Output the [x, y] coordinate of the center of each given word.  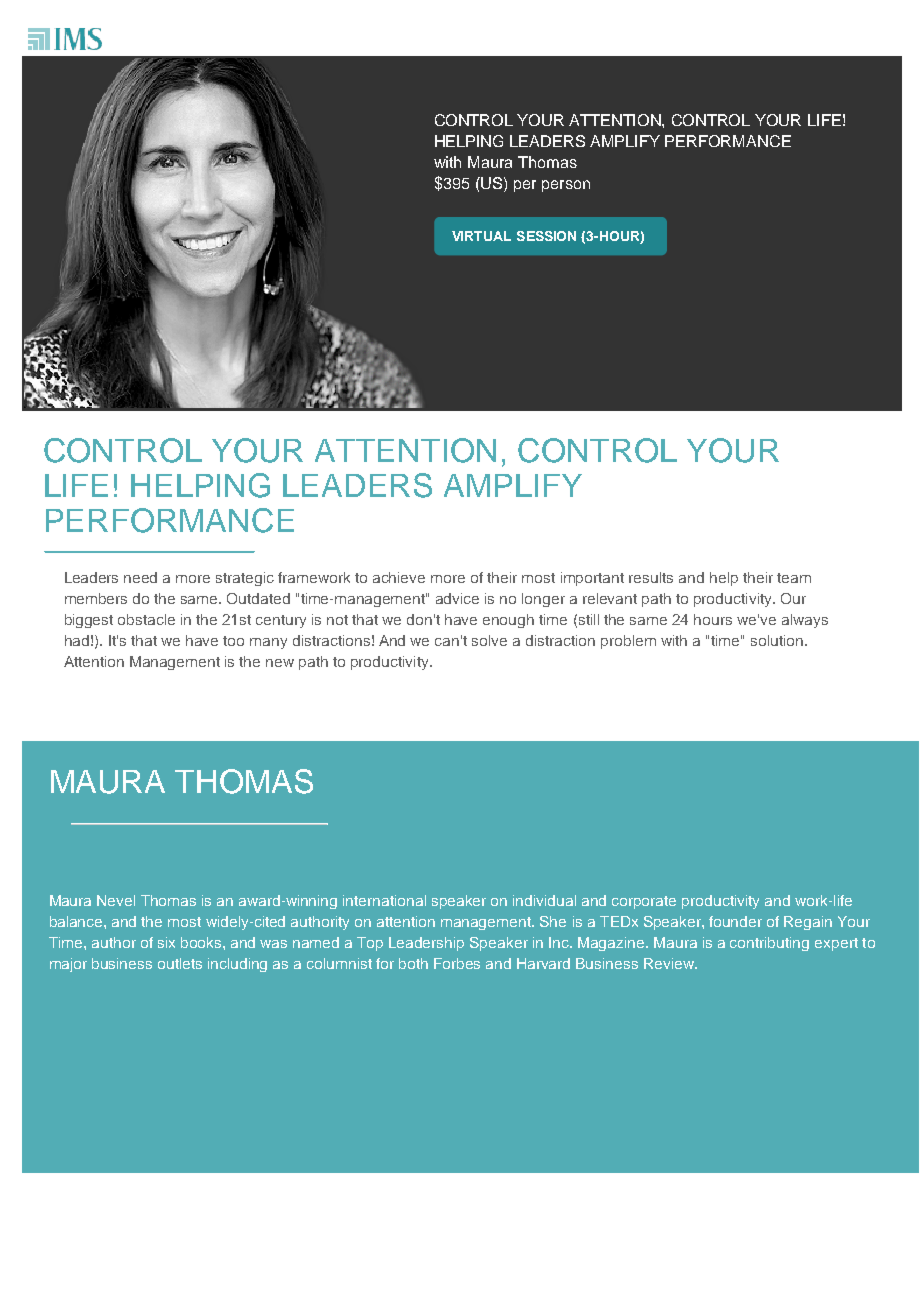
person [566, 186]
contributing [769, 944]
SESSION [546, 236]
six [166, 942]
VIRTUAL [481, 236]
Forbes [457, 963]
